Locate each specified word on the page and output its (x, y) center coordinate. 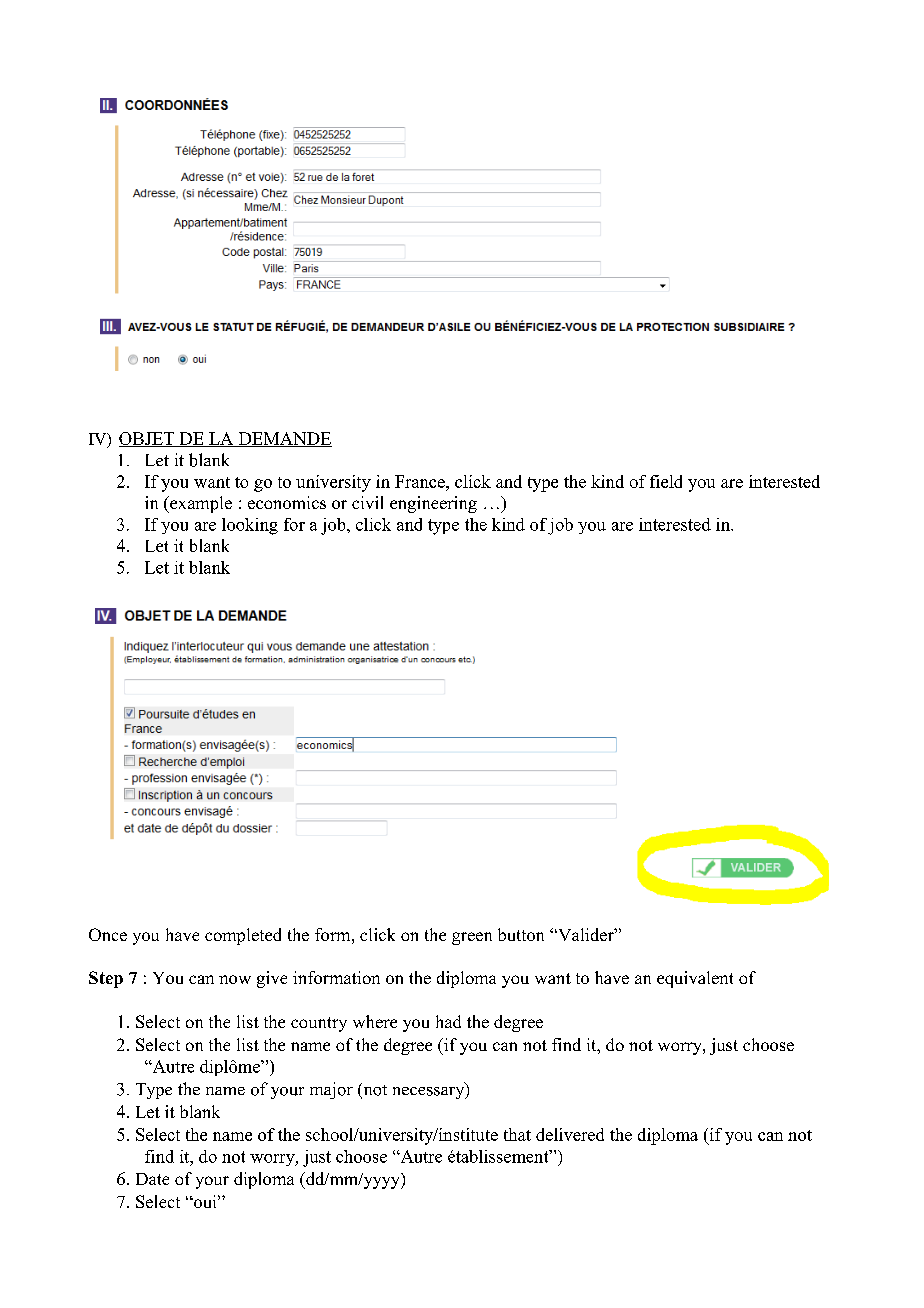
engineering (433, 504)
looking (250, 526)
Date (152, 1179)
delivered (570, 1134)
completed (243, 936)
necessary (430, 1091)
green (472, 938)
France (421, 481)
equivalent (695, 979)
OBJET (148, 439)
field (666, 481)
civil (367, 502)
